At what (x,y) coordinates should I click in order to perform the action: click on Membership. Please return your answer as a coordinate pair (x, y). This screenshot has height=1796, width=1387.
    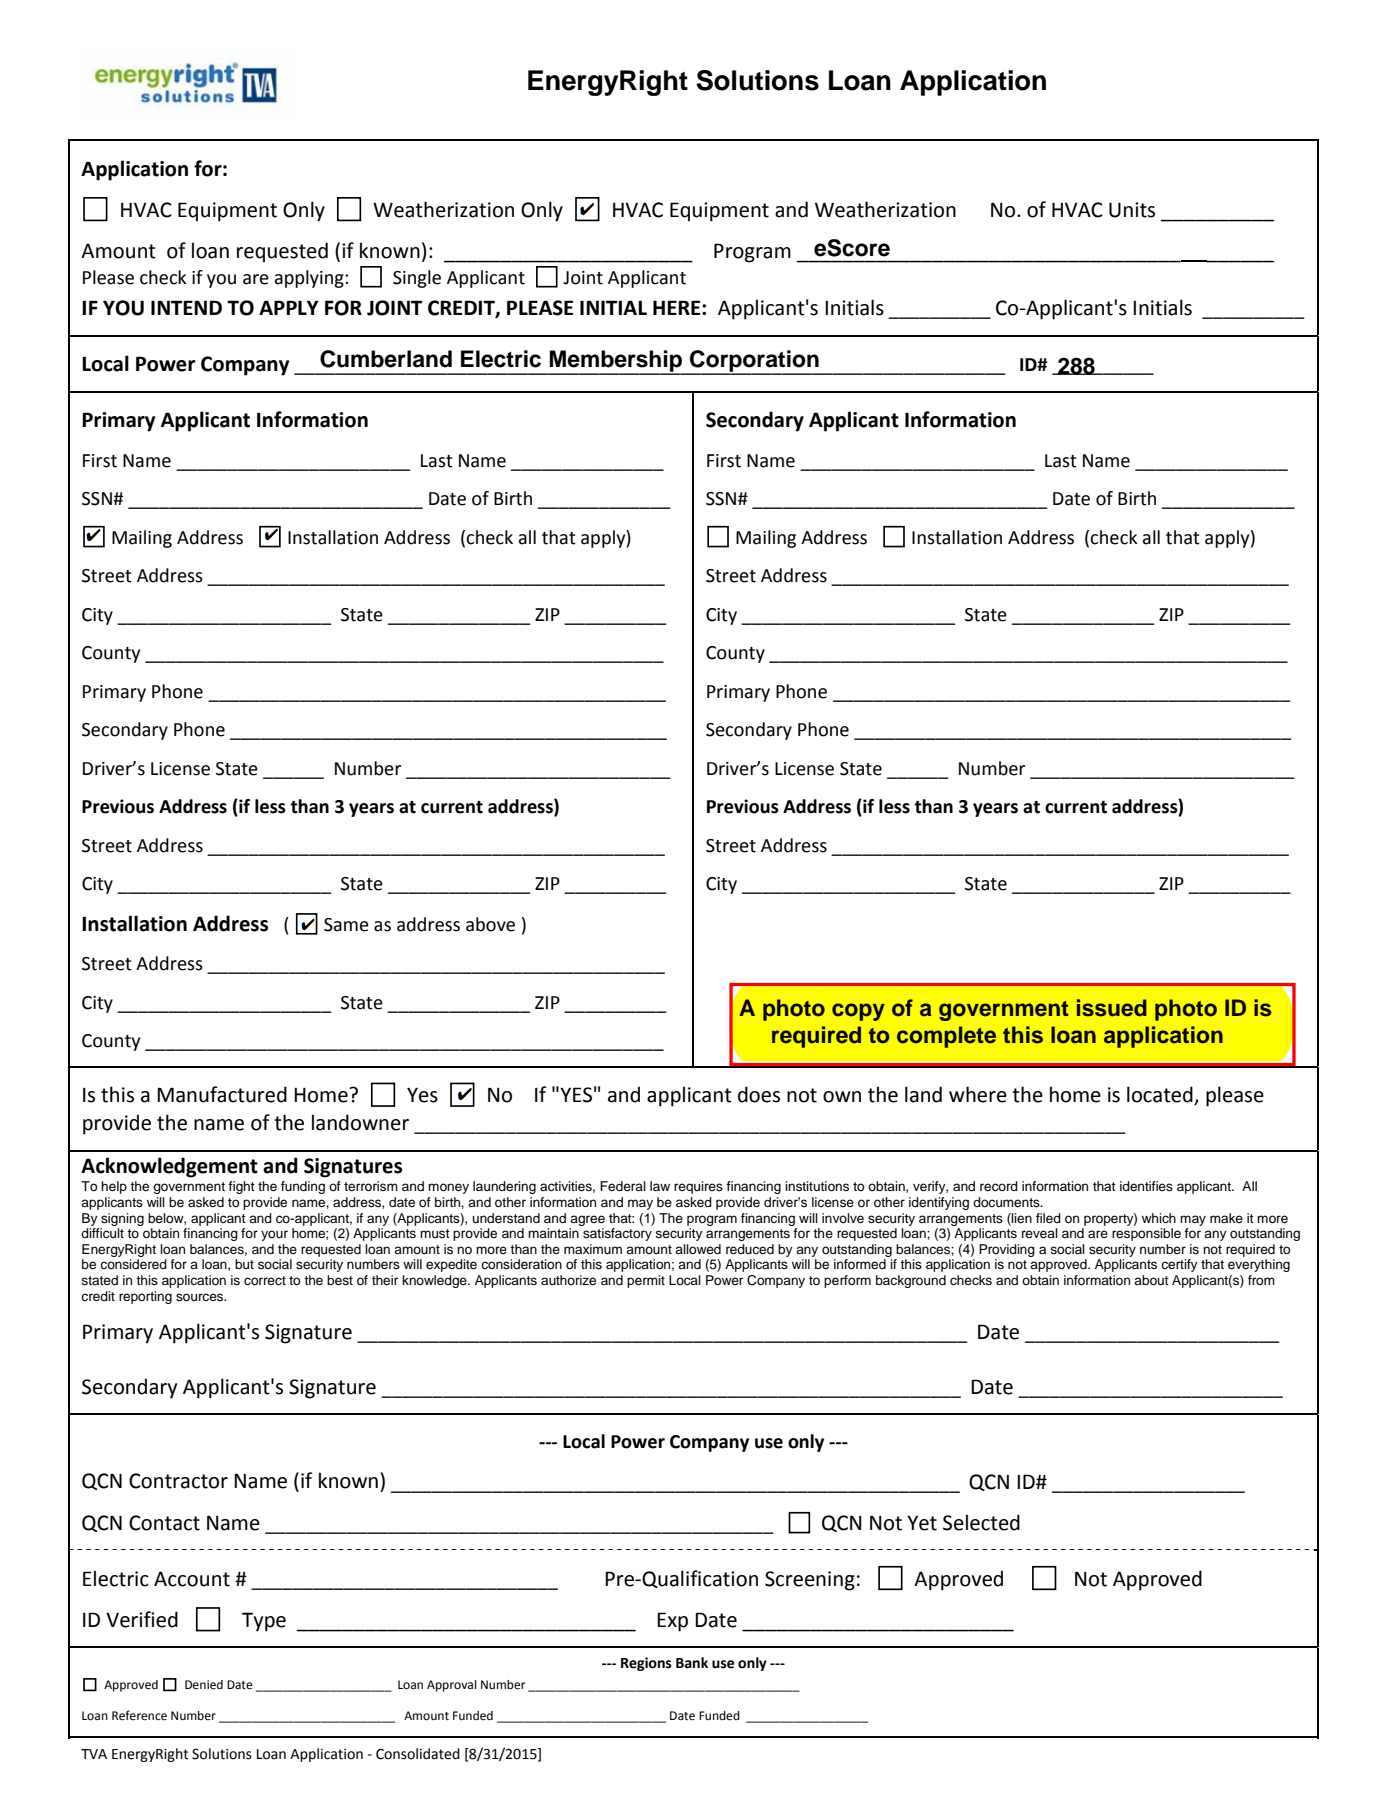
    Looking at the image, I should click on (616, 362).
